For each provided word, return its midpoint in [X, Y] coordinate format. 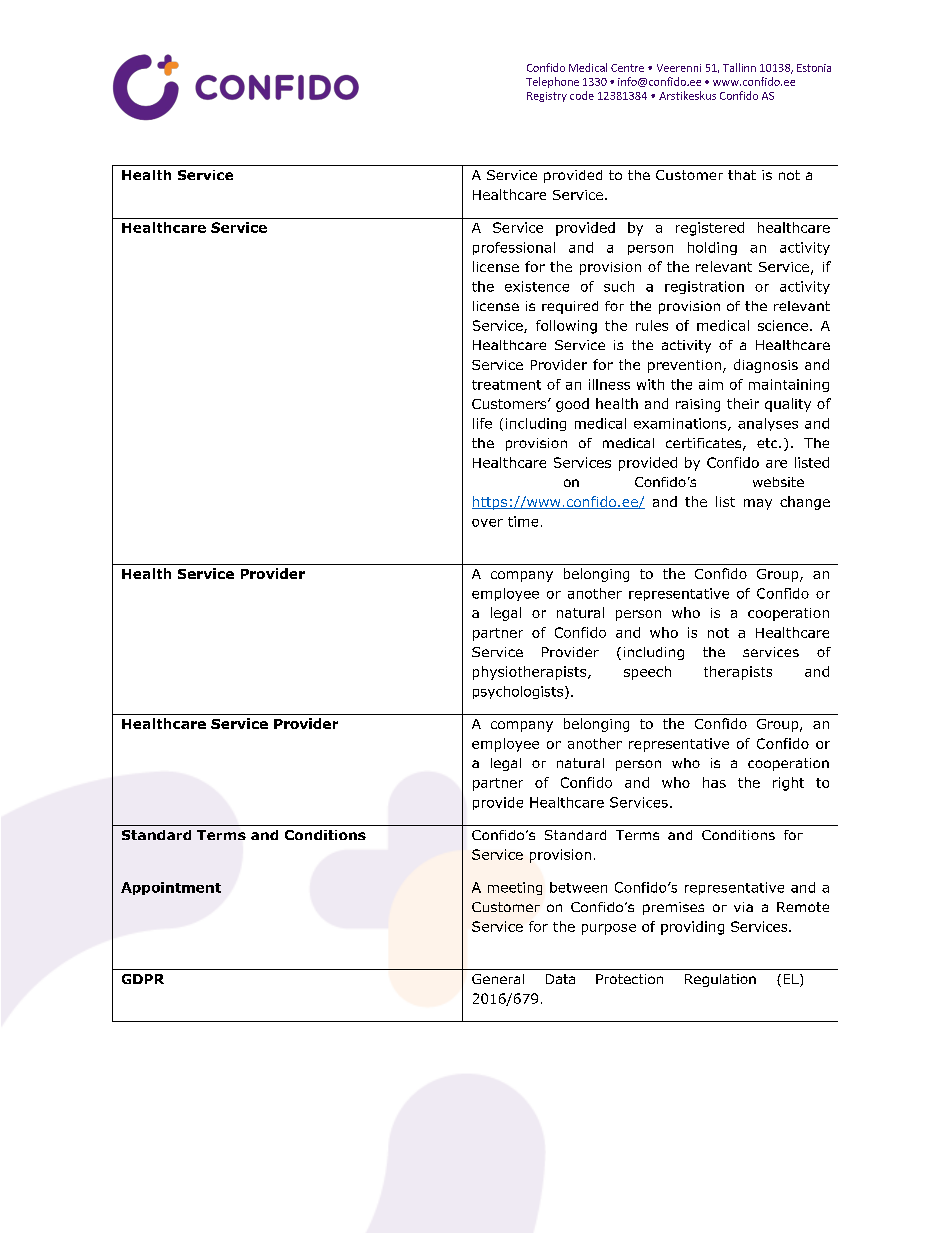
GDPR [143, 979]
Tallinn [739, 67]
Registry [547, 97]
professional [514, 248]
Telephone [552, 82]
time [523, 521]
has [714, 782]
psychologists [519, 692]
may [758, 504]
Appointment [171, 888]
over [487, 523]
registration [704, 287]
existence [537, 286]
